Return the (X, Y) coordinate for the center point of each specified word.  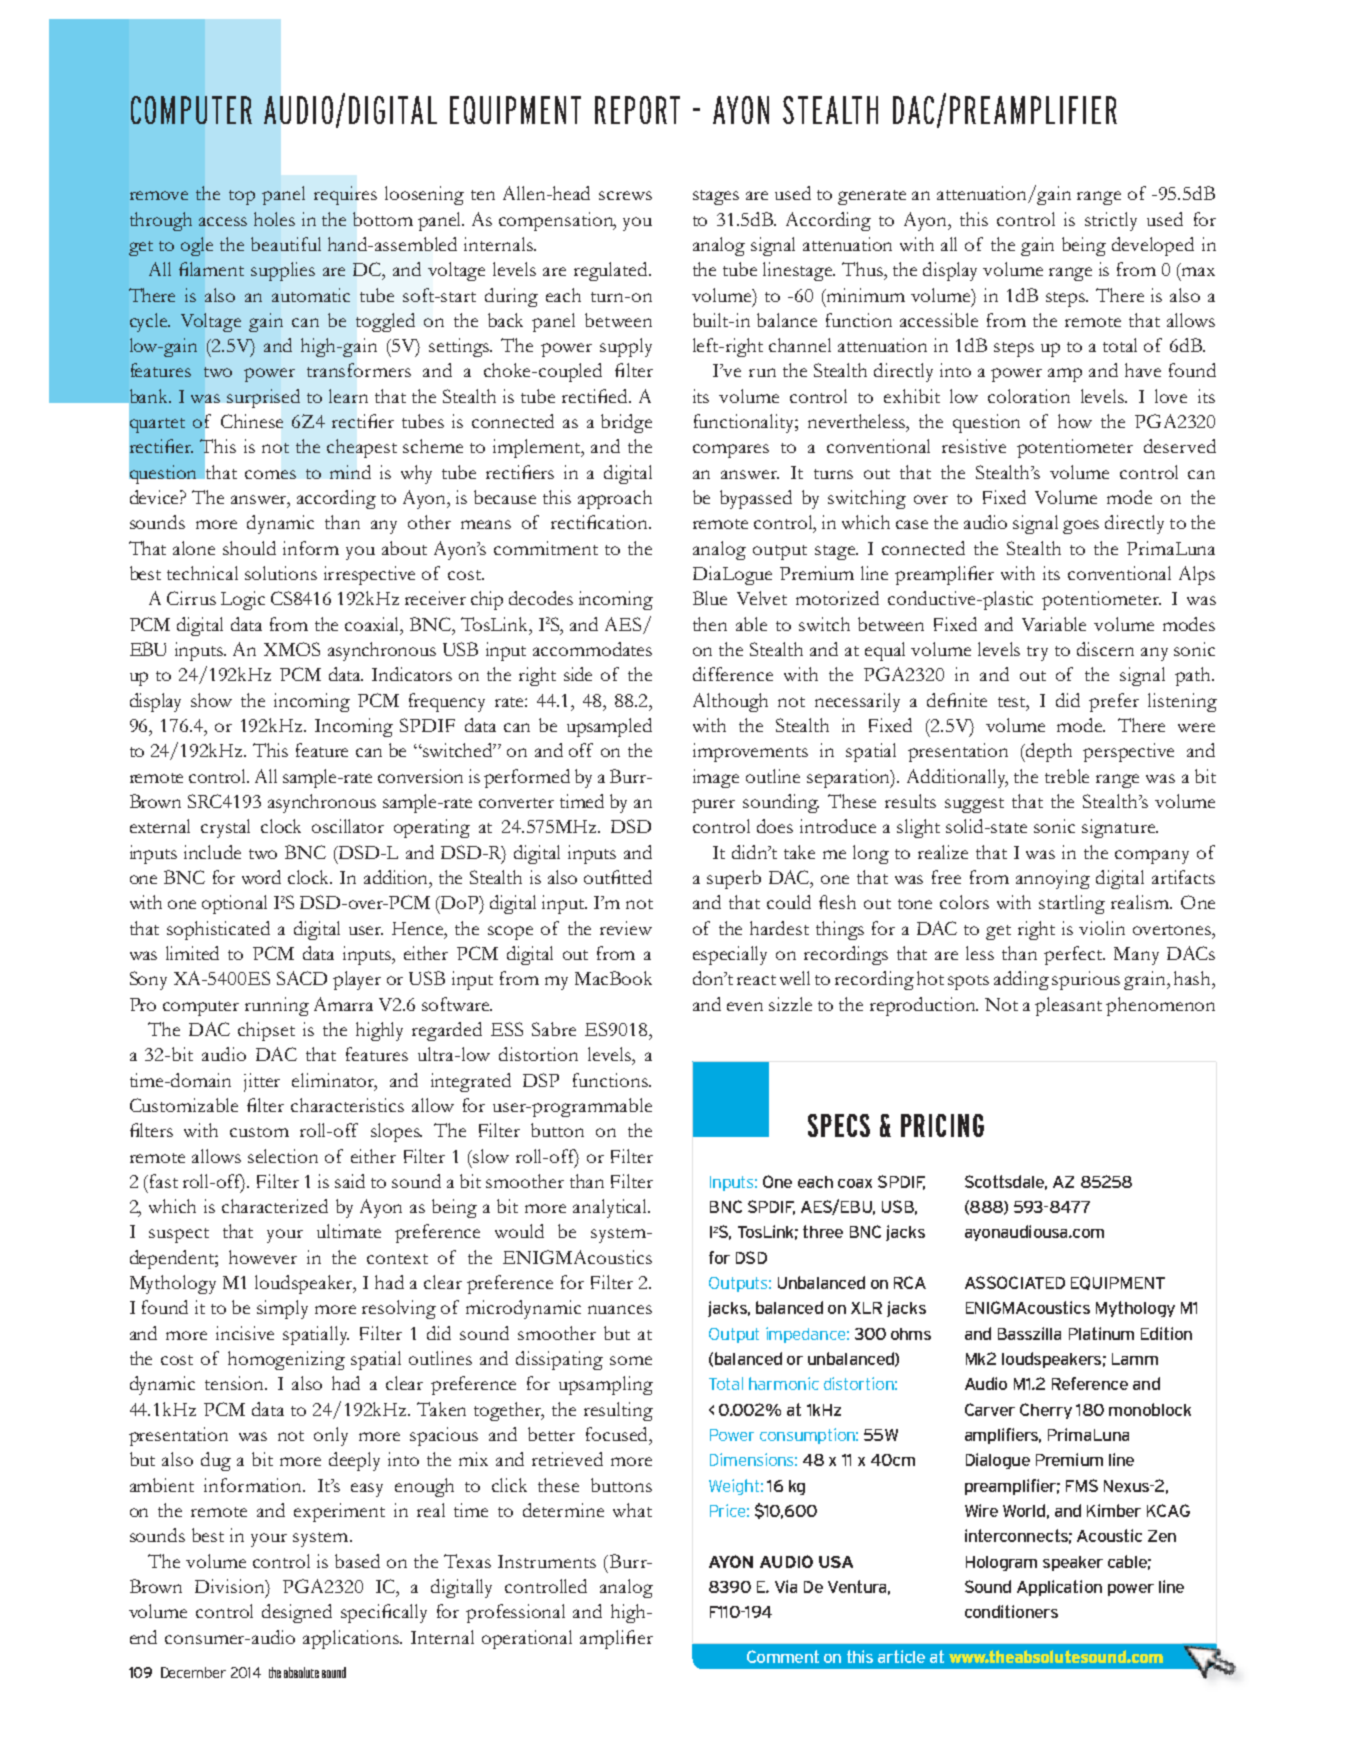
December (193, 1672)
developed (1153, 246)
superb (734, 879)
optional (234, 904)
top (242, 197)
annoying (1053, 879)
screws (625, 195)
